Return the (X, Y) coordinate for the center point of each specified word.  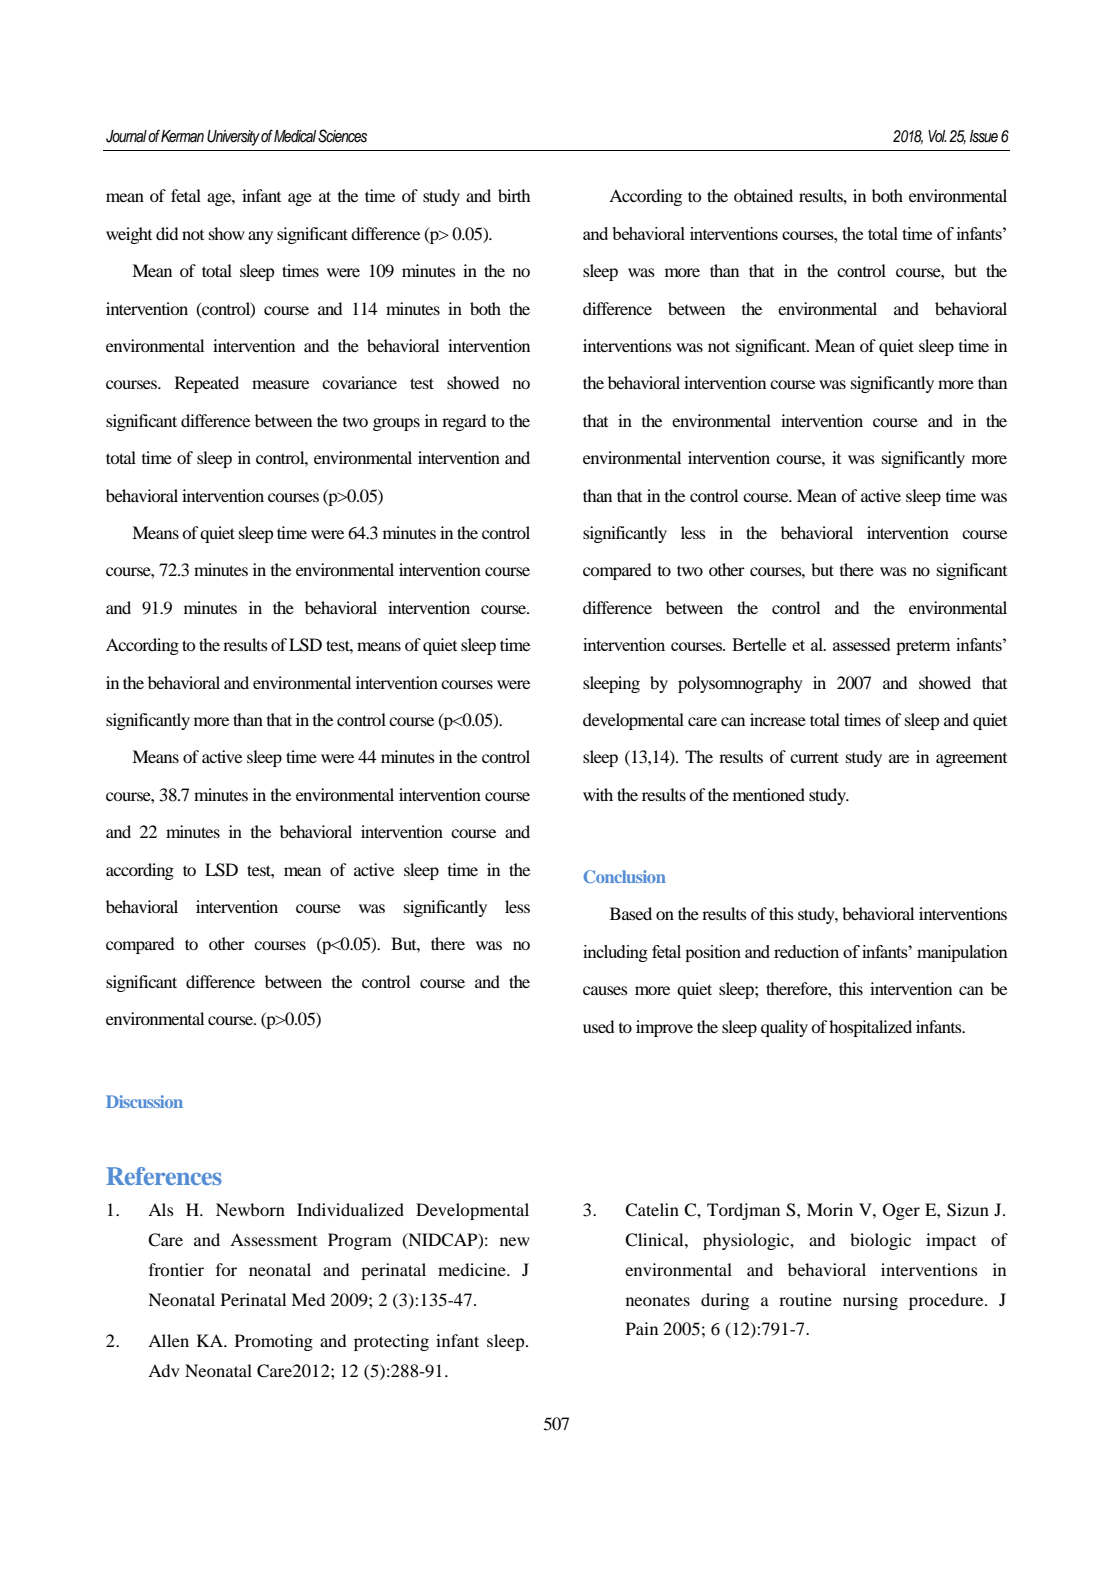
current (814, 757)
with (598, 794)
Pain (642, 1328)
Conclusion (625, 876)
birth (514, 195)
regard (464, 422)
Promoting (274, 1342)
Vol (937, 136)
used (598, 1026)
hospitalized (870, 1028)
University (233, 138)
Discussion (144, 1101)
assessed (862, 644)
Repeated (207, 384)
